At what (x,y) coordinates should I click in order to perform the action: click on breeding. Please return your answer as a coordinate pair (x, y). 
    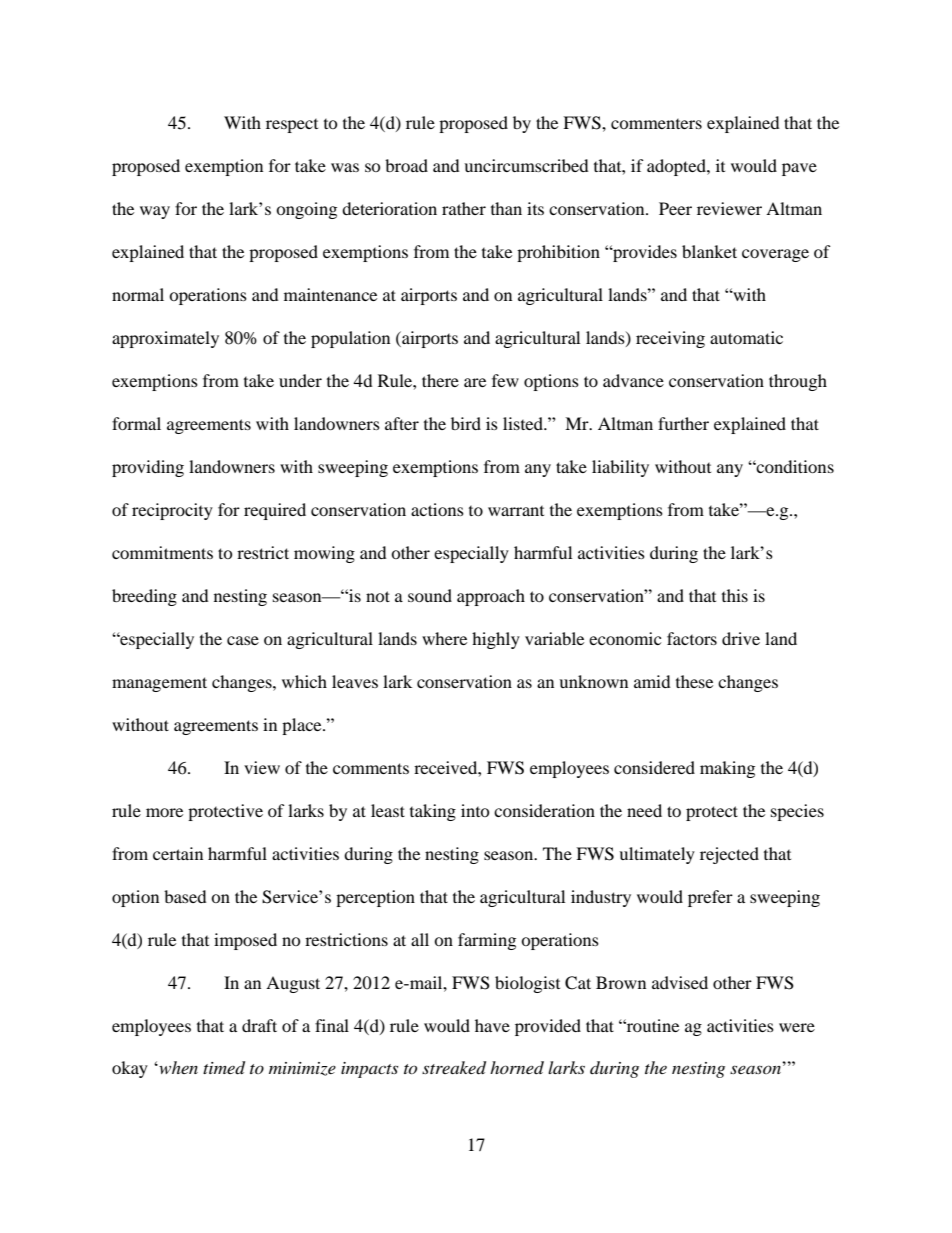
    Looking at the image, I should click on (144, 597).
